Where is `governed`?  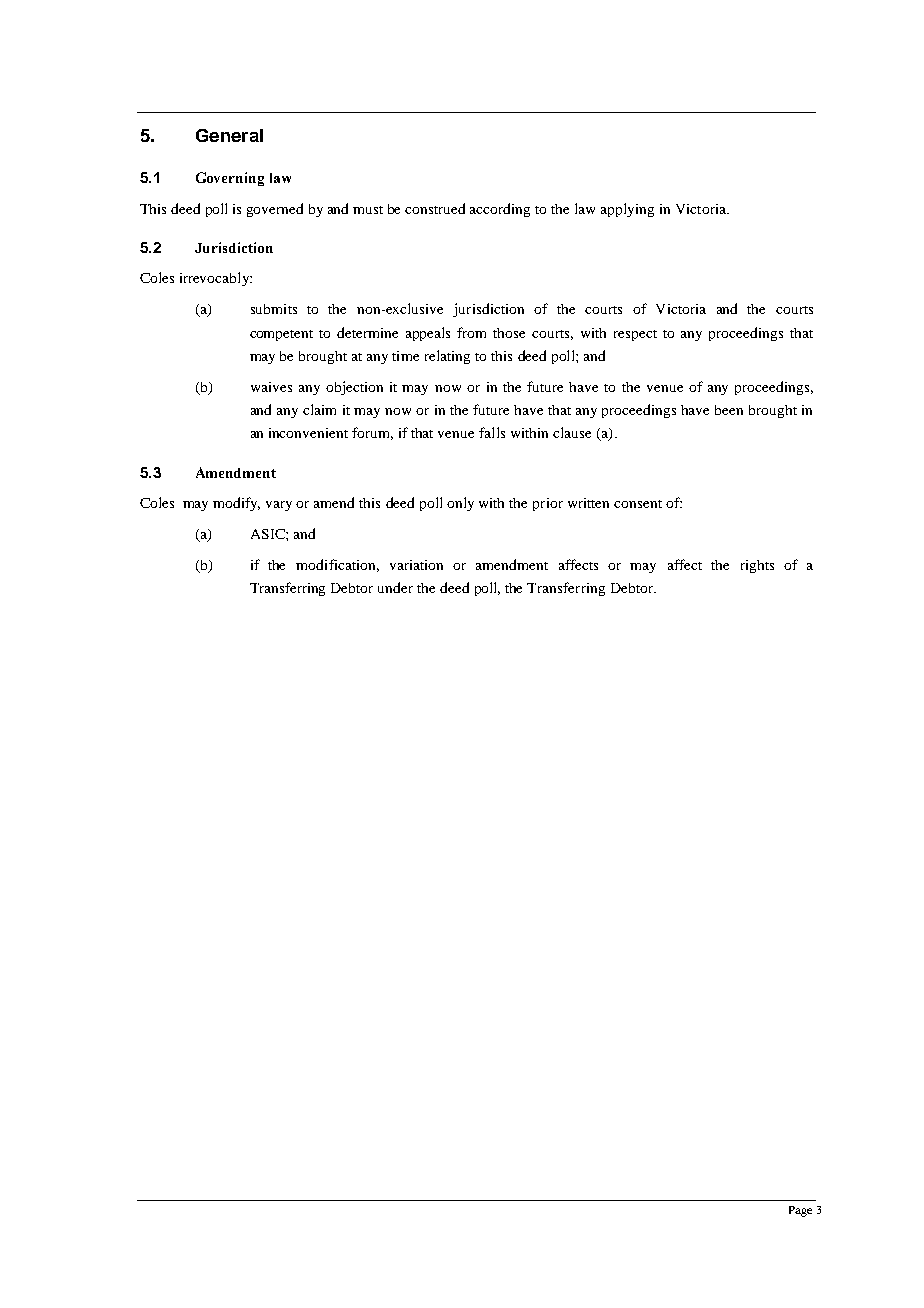 governed is located at coordinates (275, 210).
